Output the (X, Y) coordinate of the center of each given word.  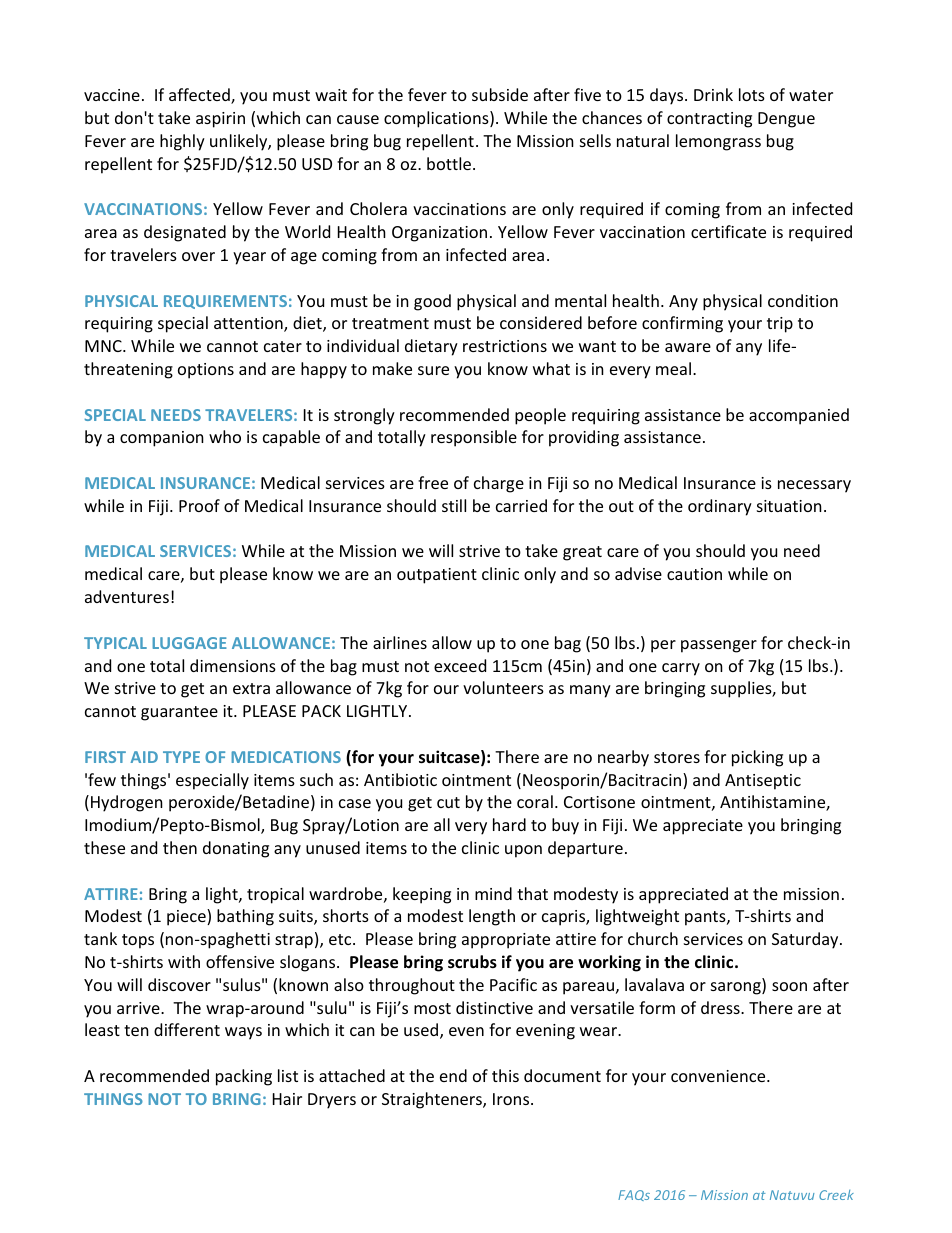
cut (448, 802)
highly (182, 142)
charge (499, 484)
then (180, 847)
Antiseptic (763, 782)
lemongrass (718, 142)
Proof (199, 505)
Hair (287, 1099)
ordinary (720, 507)
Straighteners (433, 1100)
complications (437, 119)
